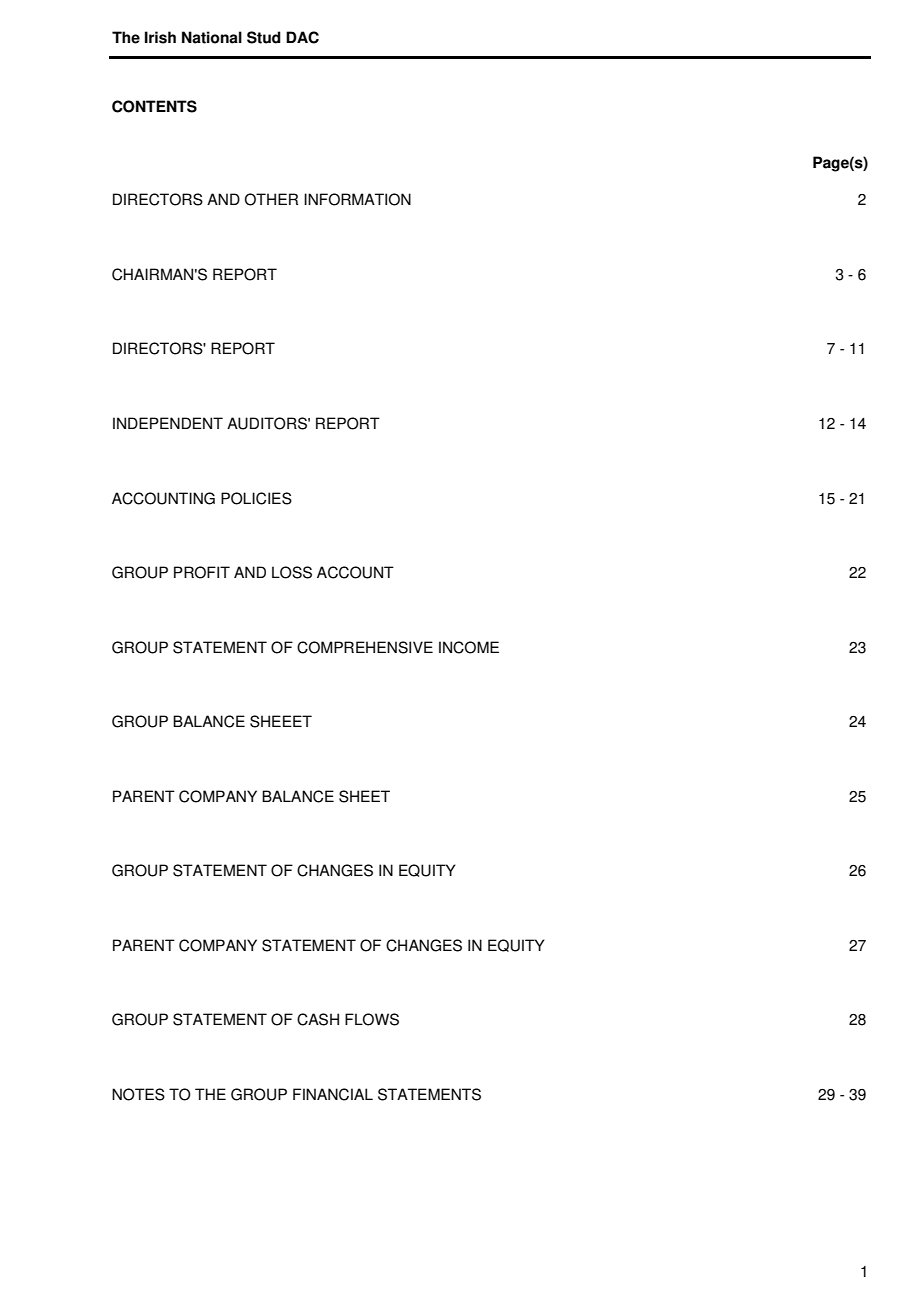 This image has height=1308, width=924. I want to click on INFORMATION, so click(357, 199).
